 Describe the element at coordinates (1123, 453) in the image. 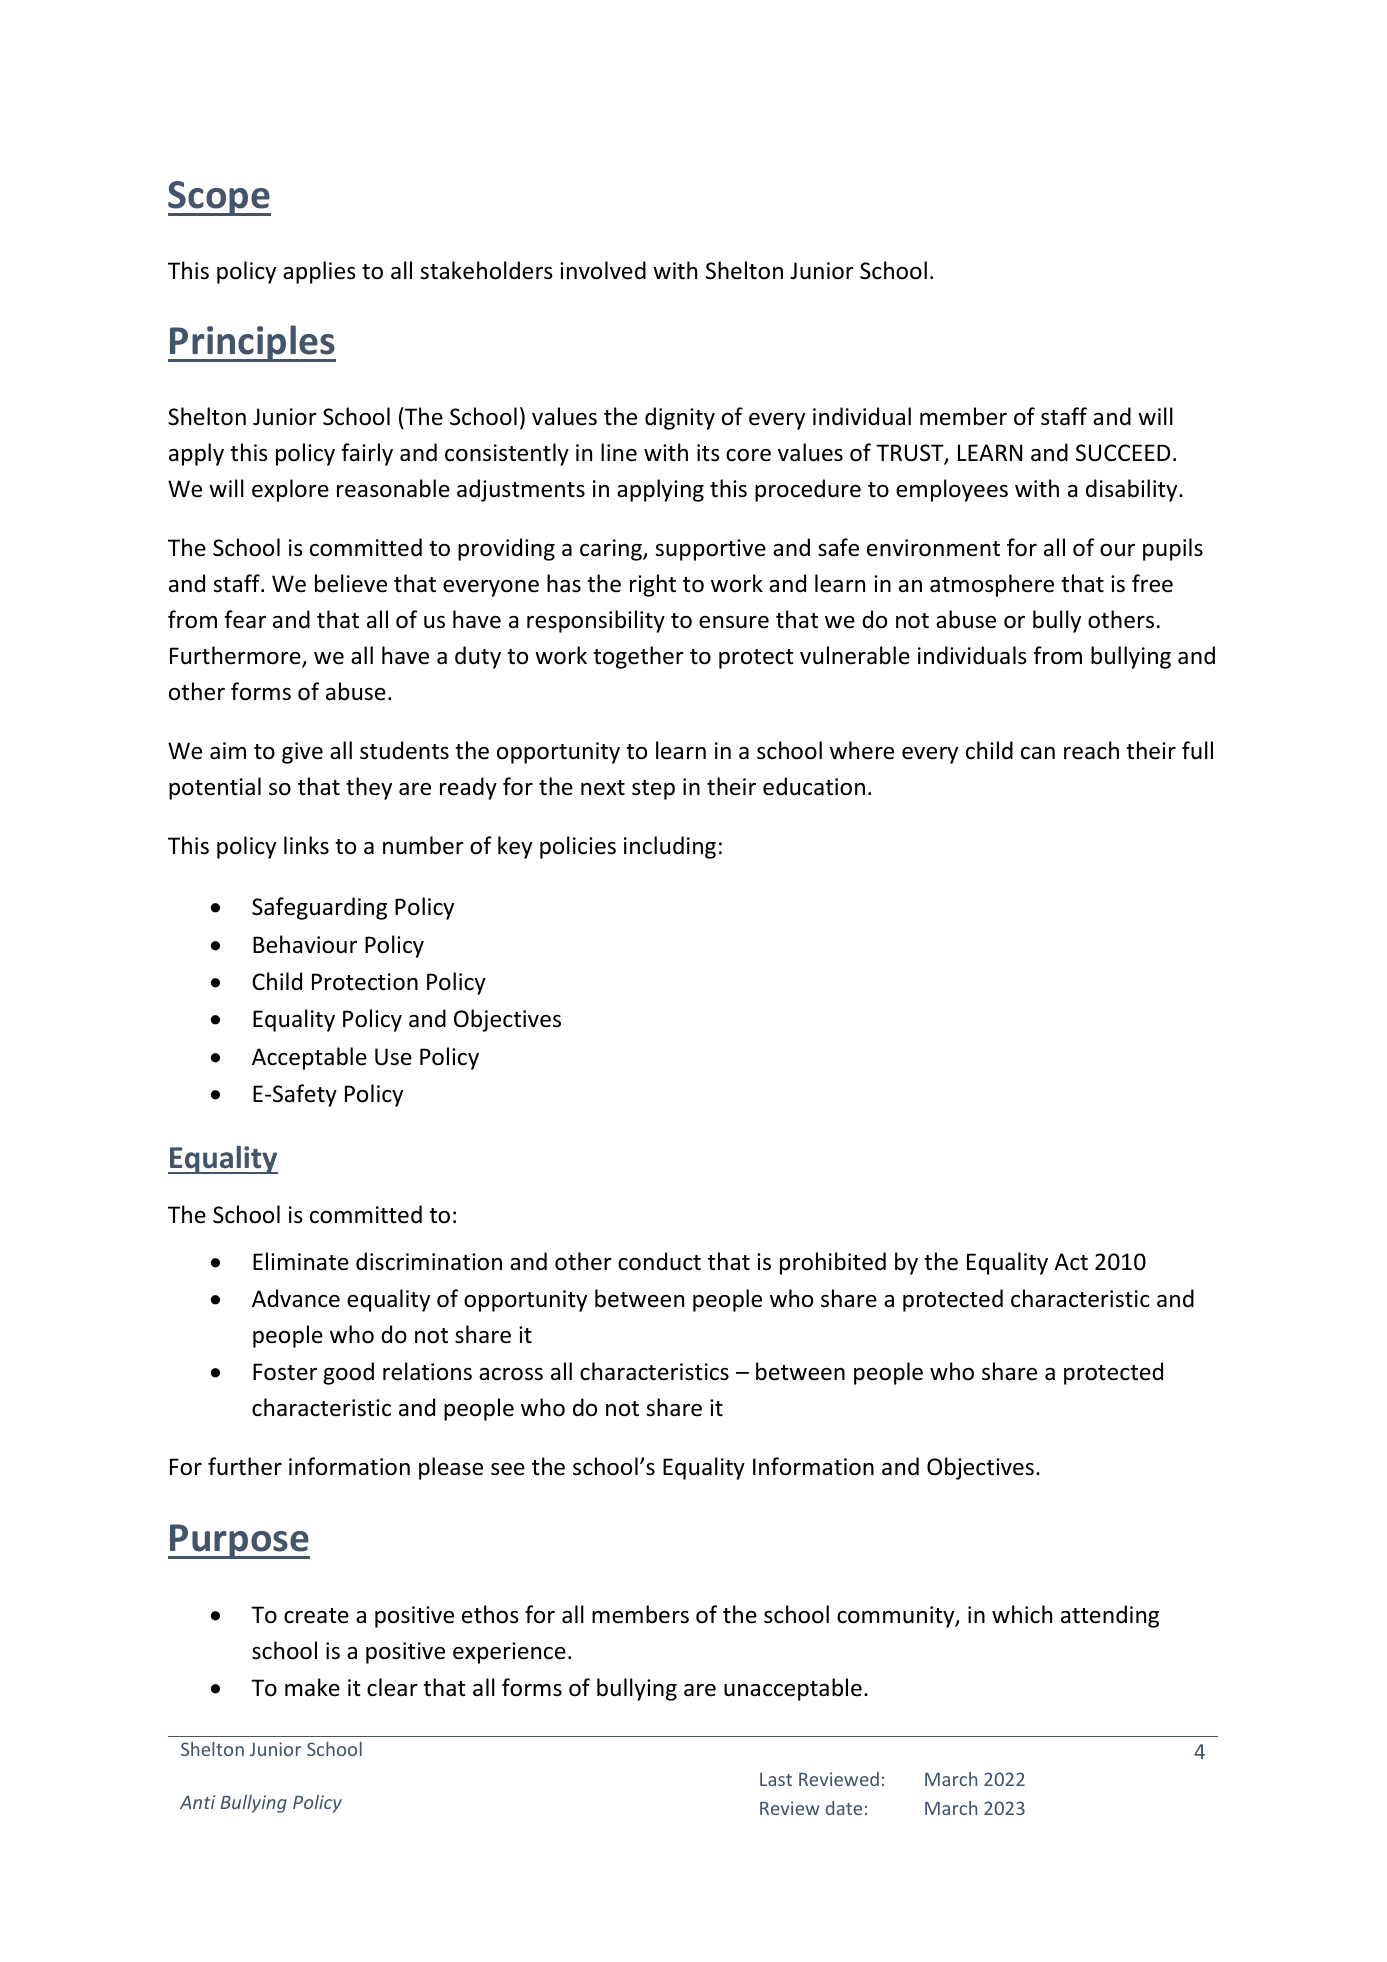

I see `SUCCEED` at that location.
